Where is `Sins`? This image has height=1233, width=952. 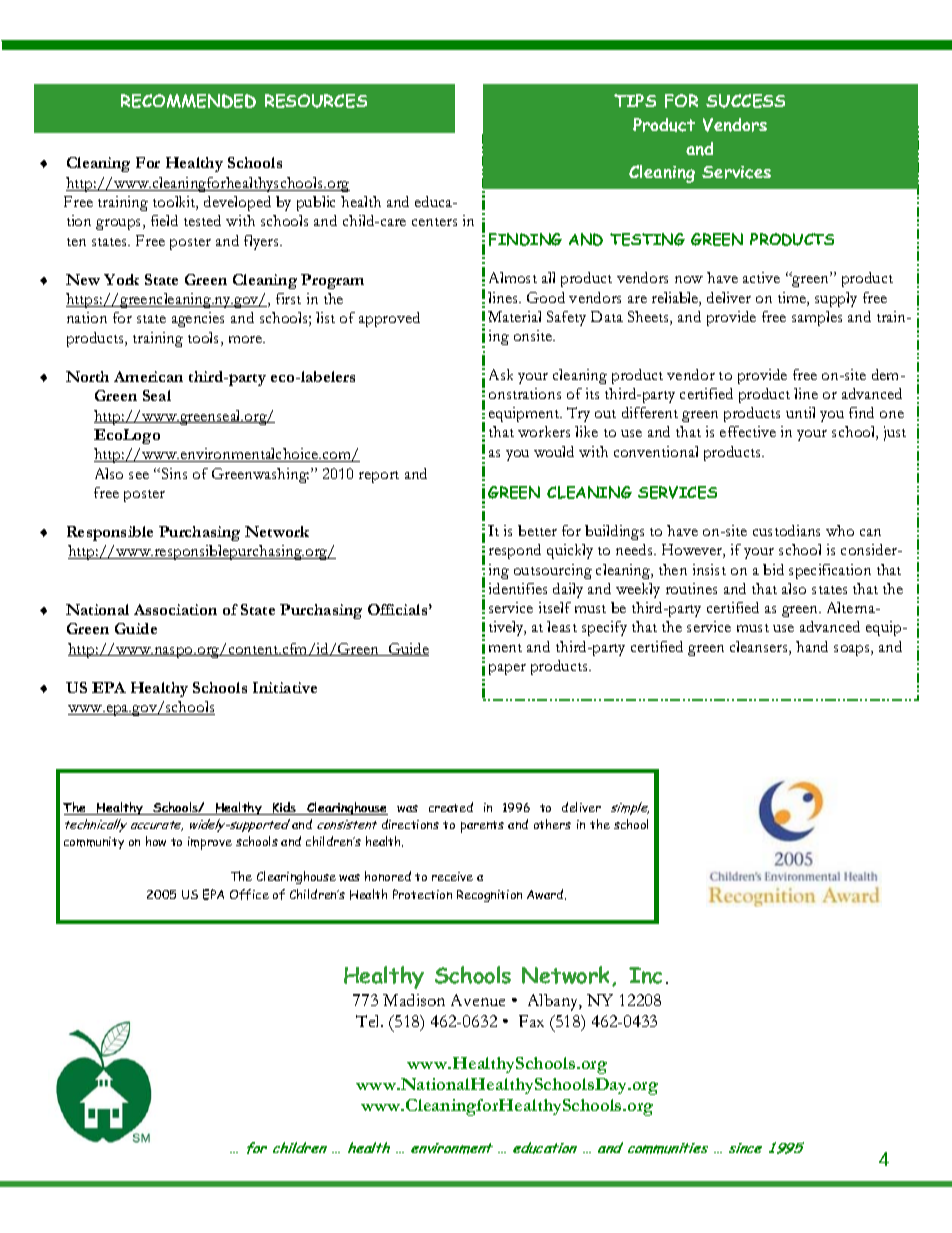
Sins is located at coordinates (173, 473).
